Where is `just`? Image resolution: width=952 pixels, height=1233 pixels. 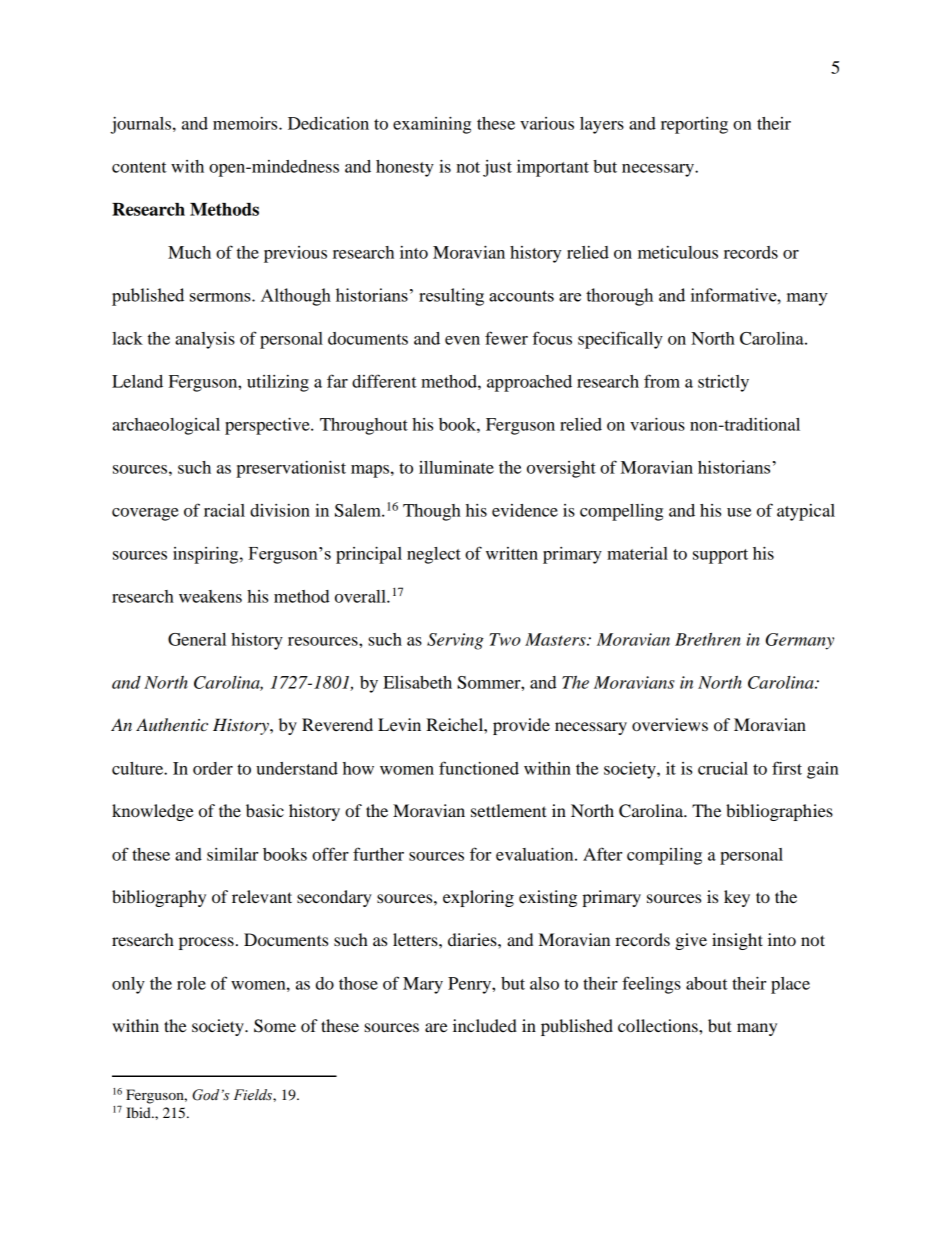 just is located at coordinates (497, 168).
